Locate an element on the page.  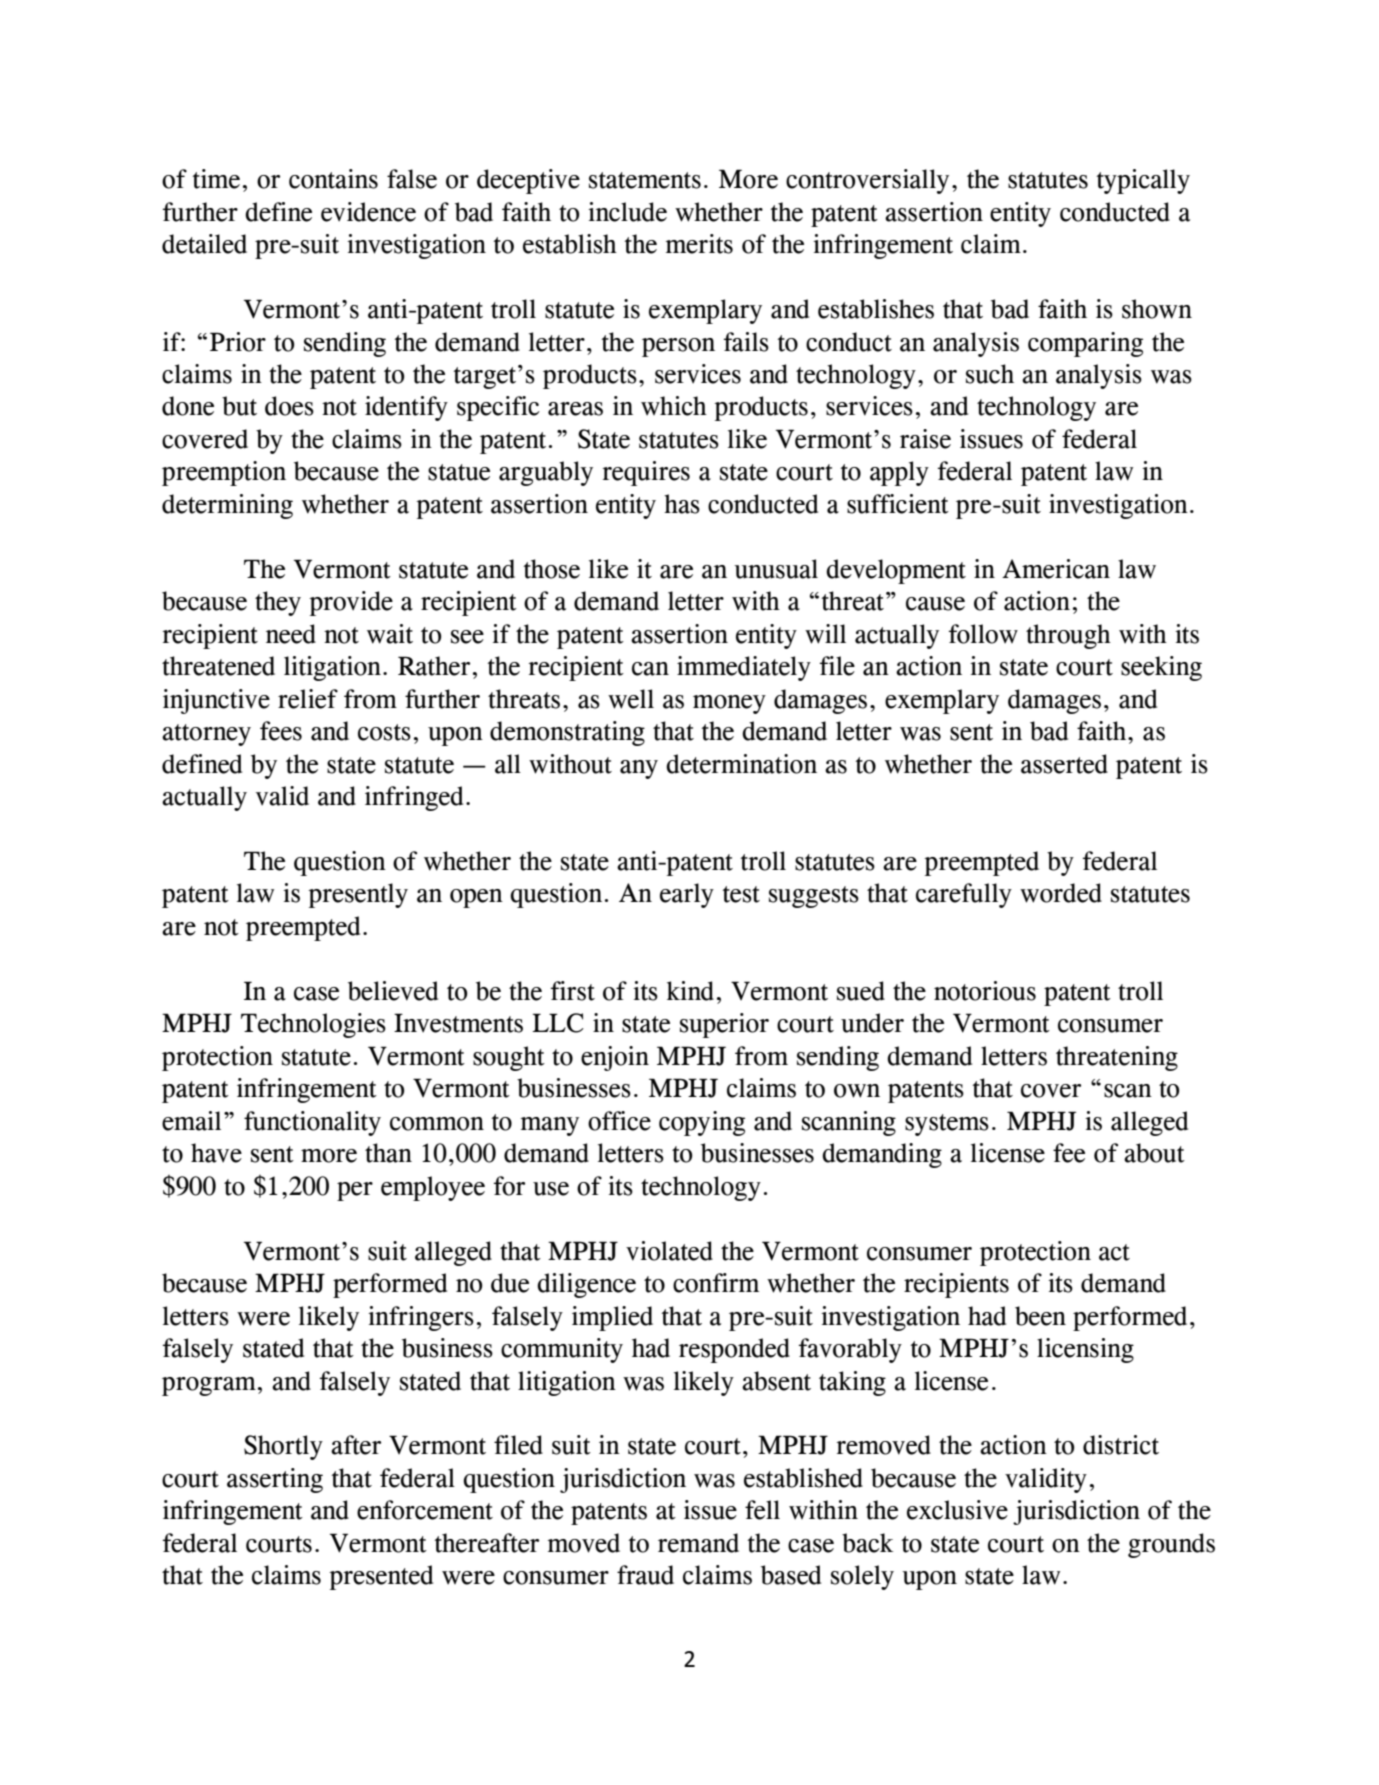
kind is located at coordinates (690, 991).
